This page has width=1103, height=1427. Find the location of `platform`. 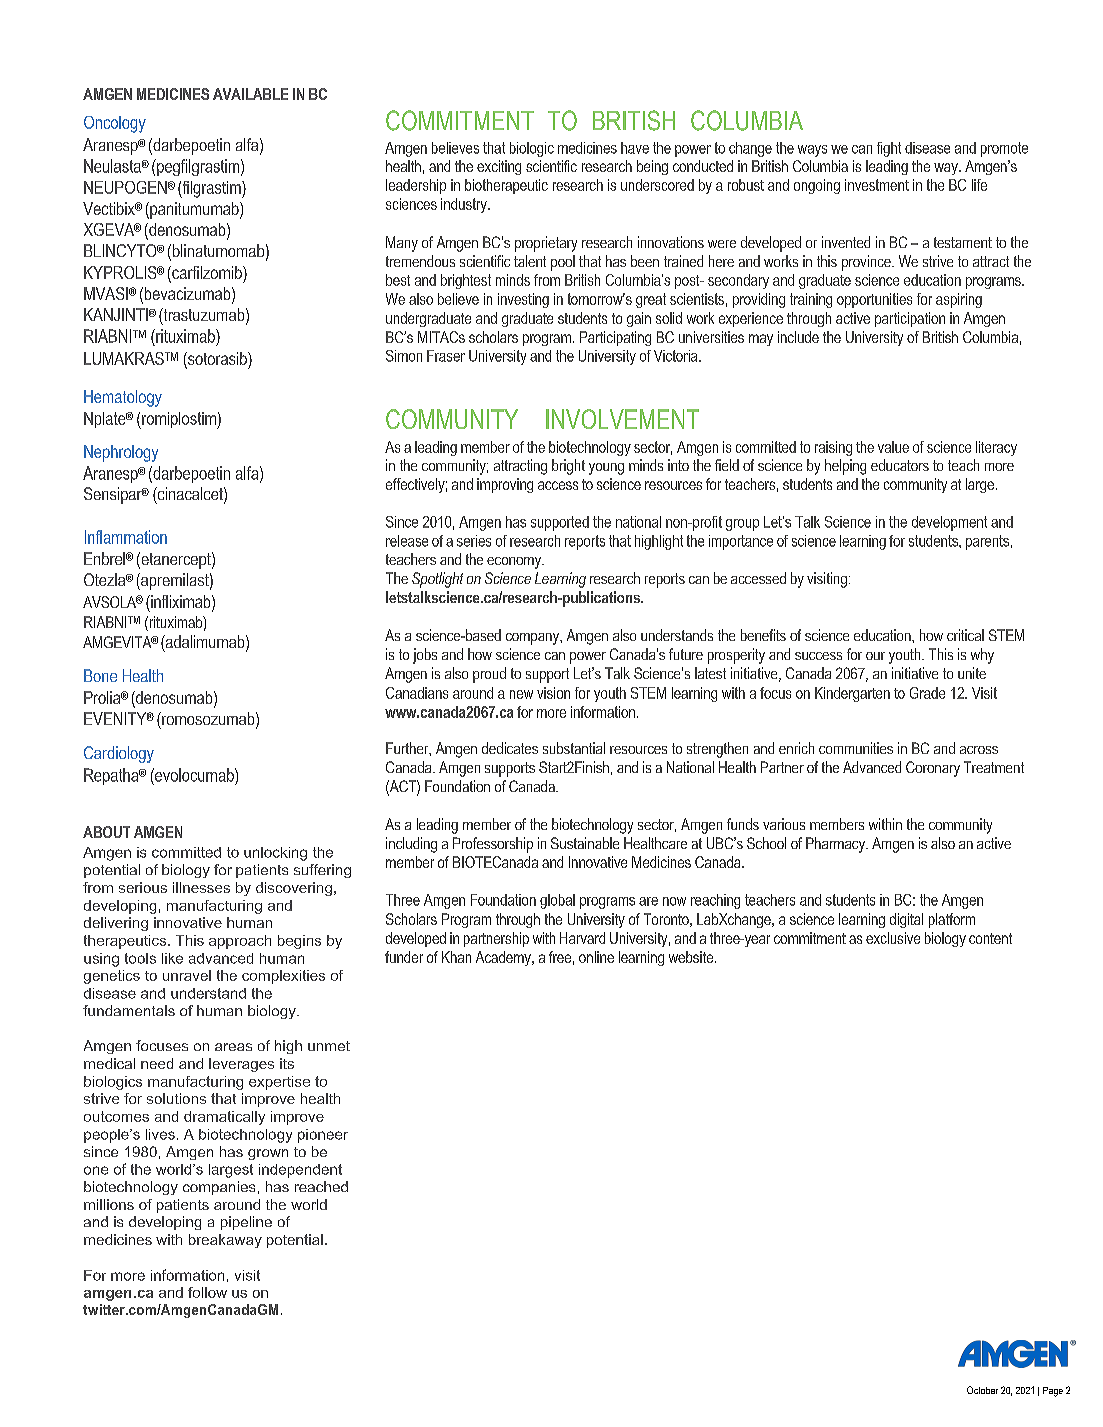

platform is located at coordinates (952, 920).
